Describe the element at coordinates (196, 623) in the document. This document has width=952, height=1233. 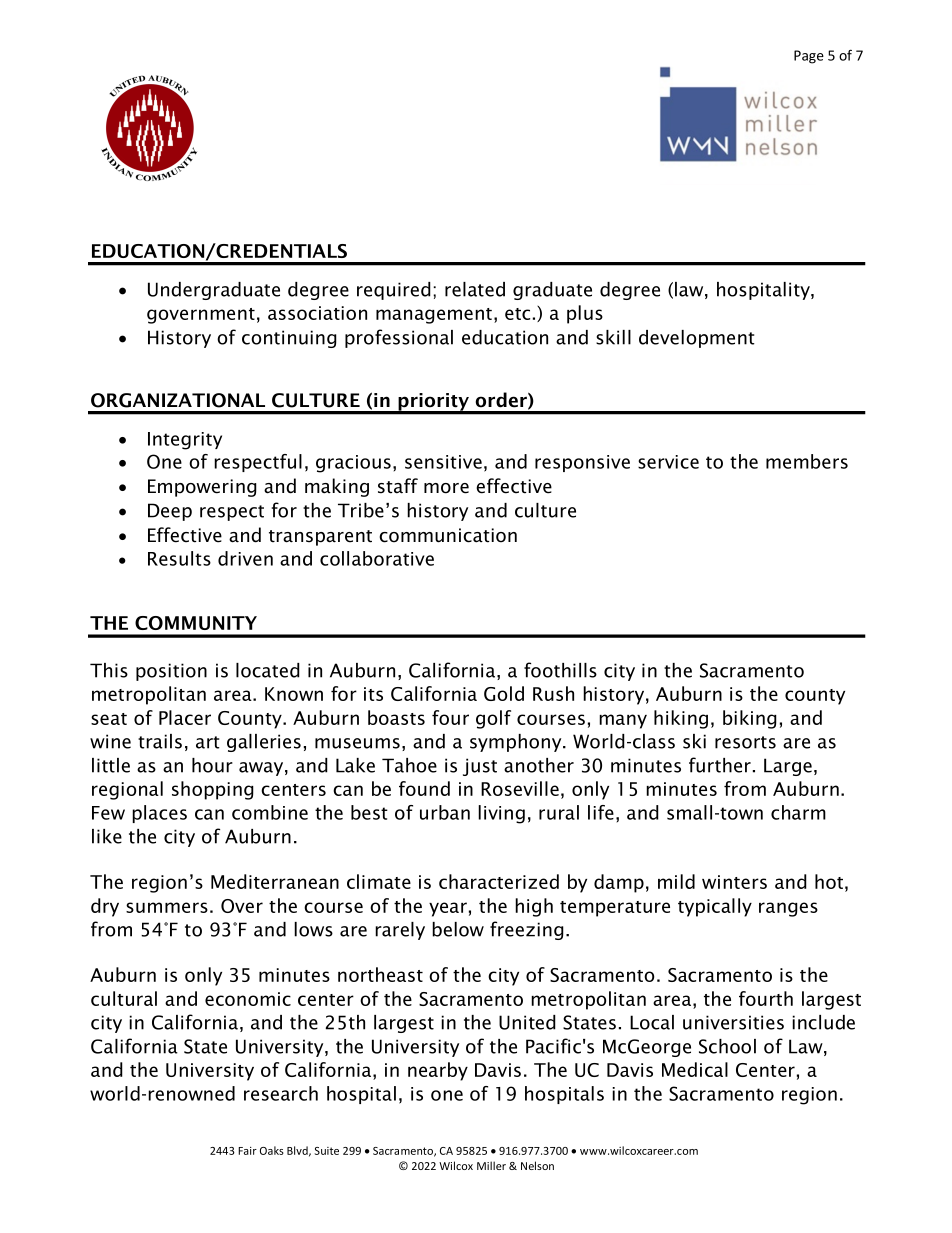
I see `COMMUNITY` at that location.
